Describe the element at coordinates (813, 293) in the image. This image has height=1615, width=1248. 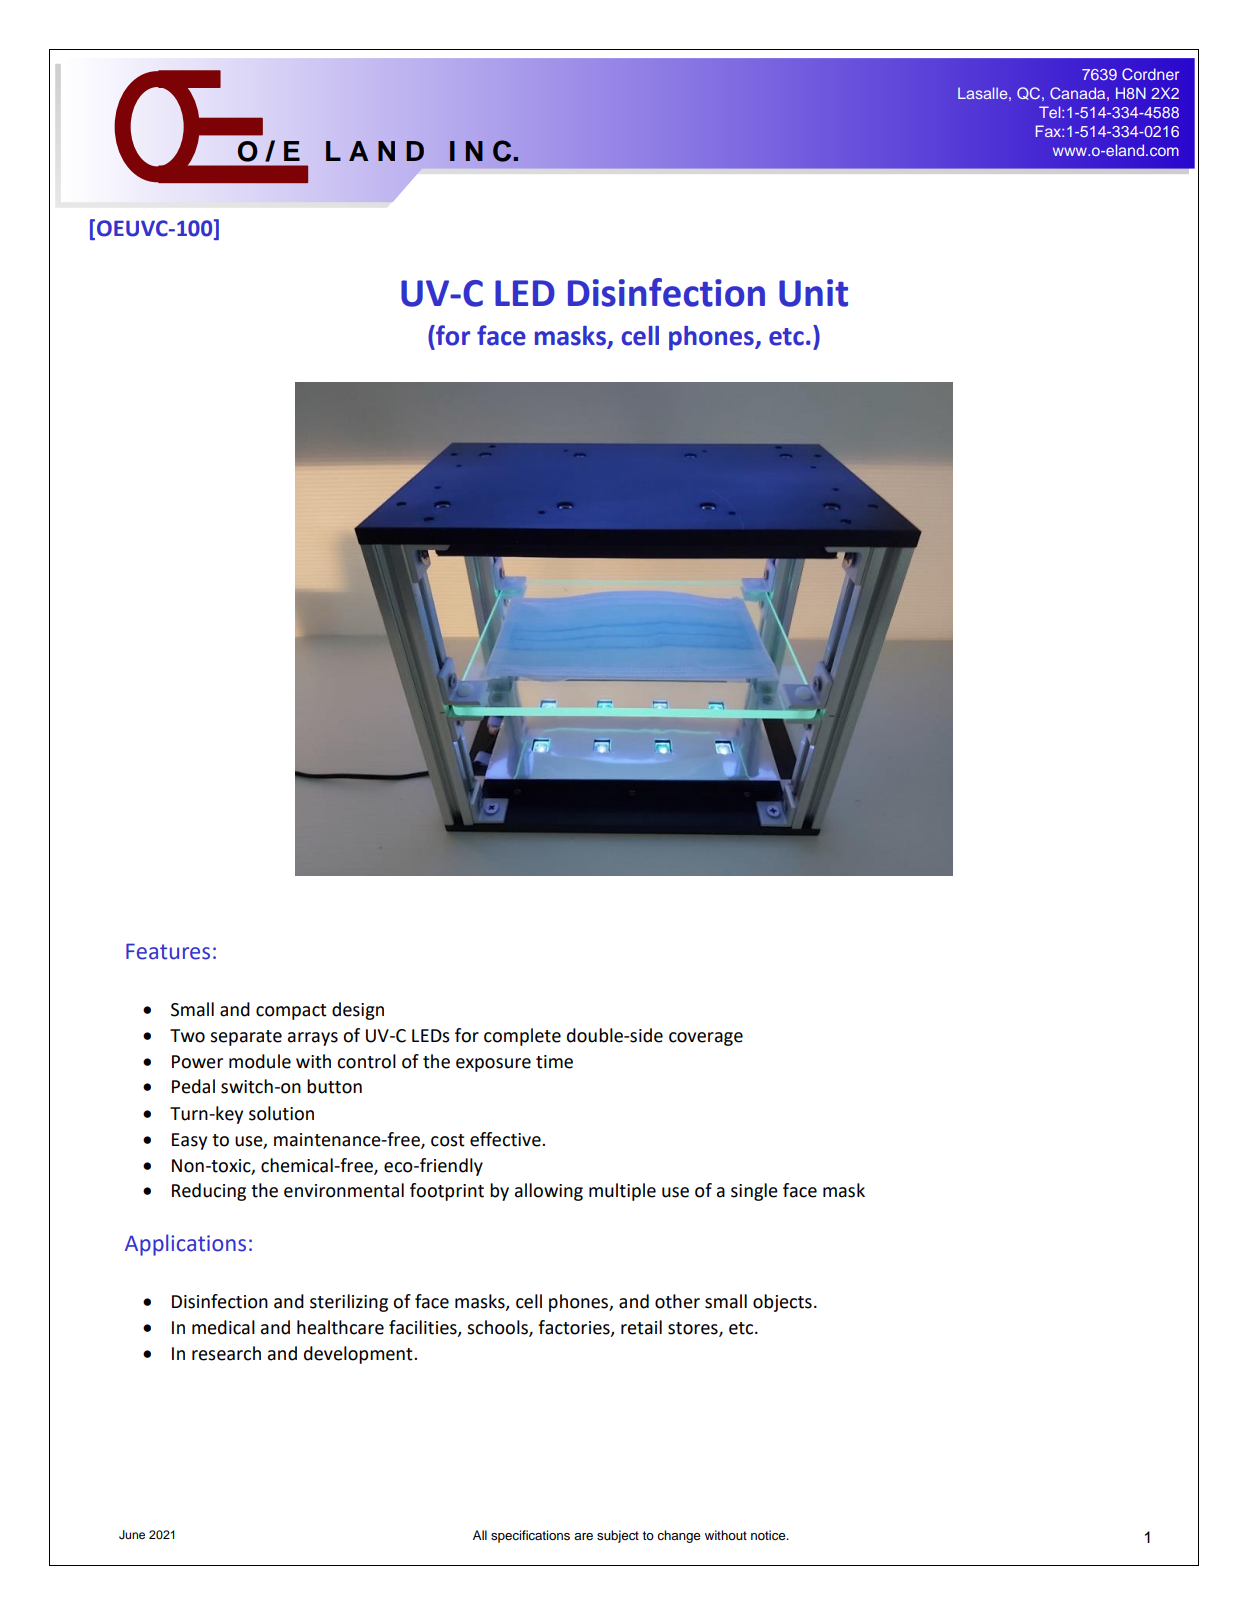
I see `Unit` at that location.
